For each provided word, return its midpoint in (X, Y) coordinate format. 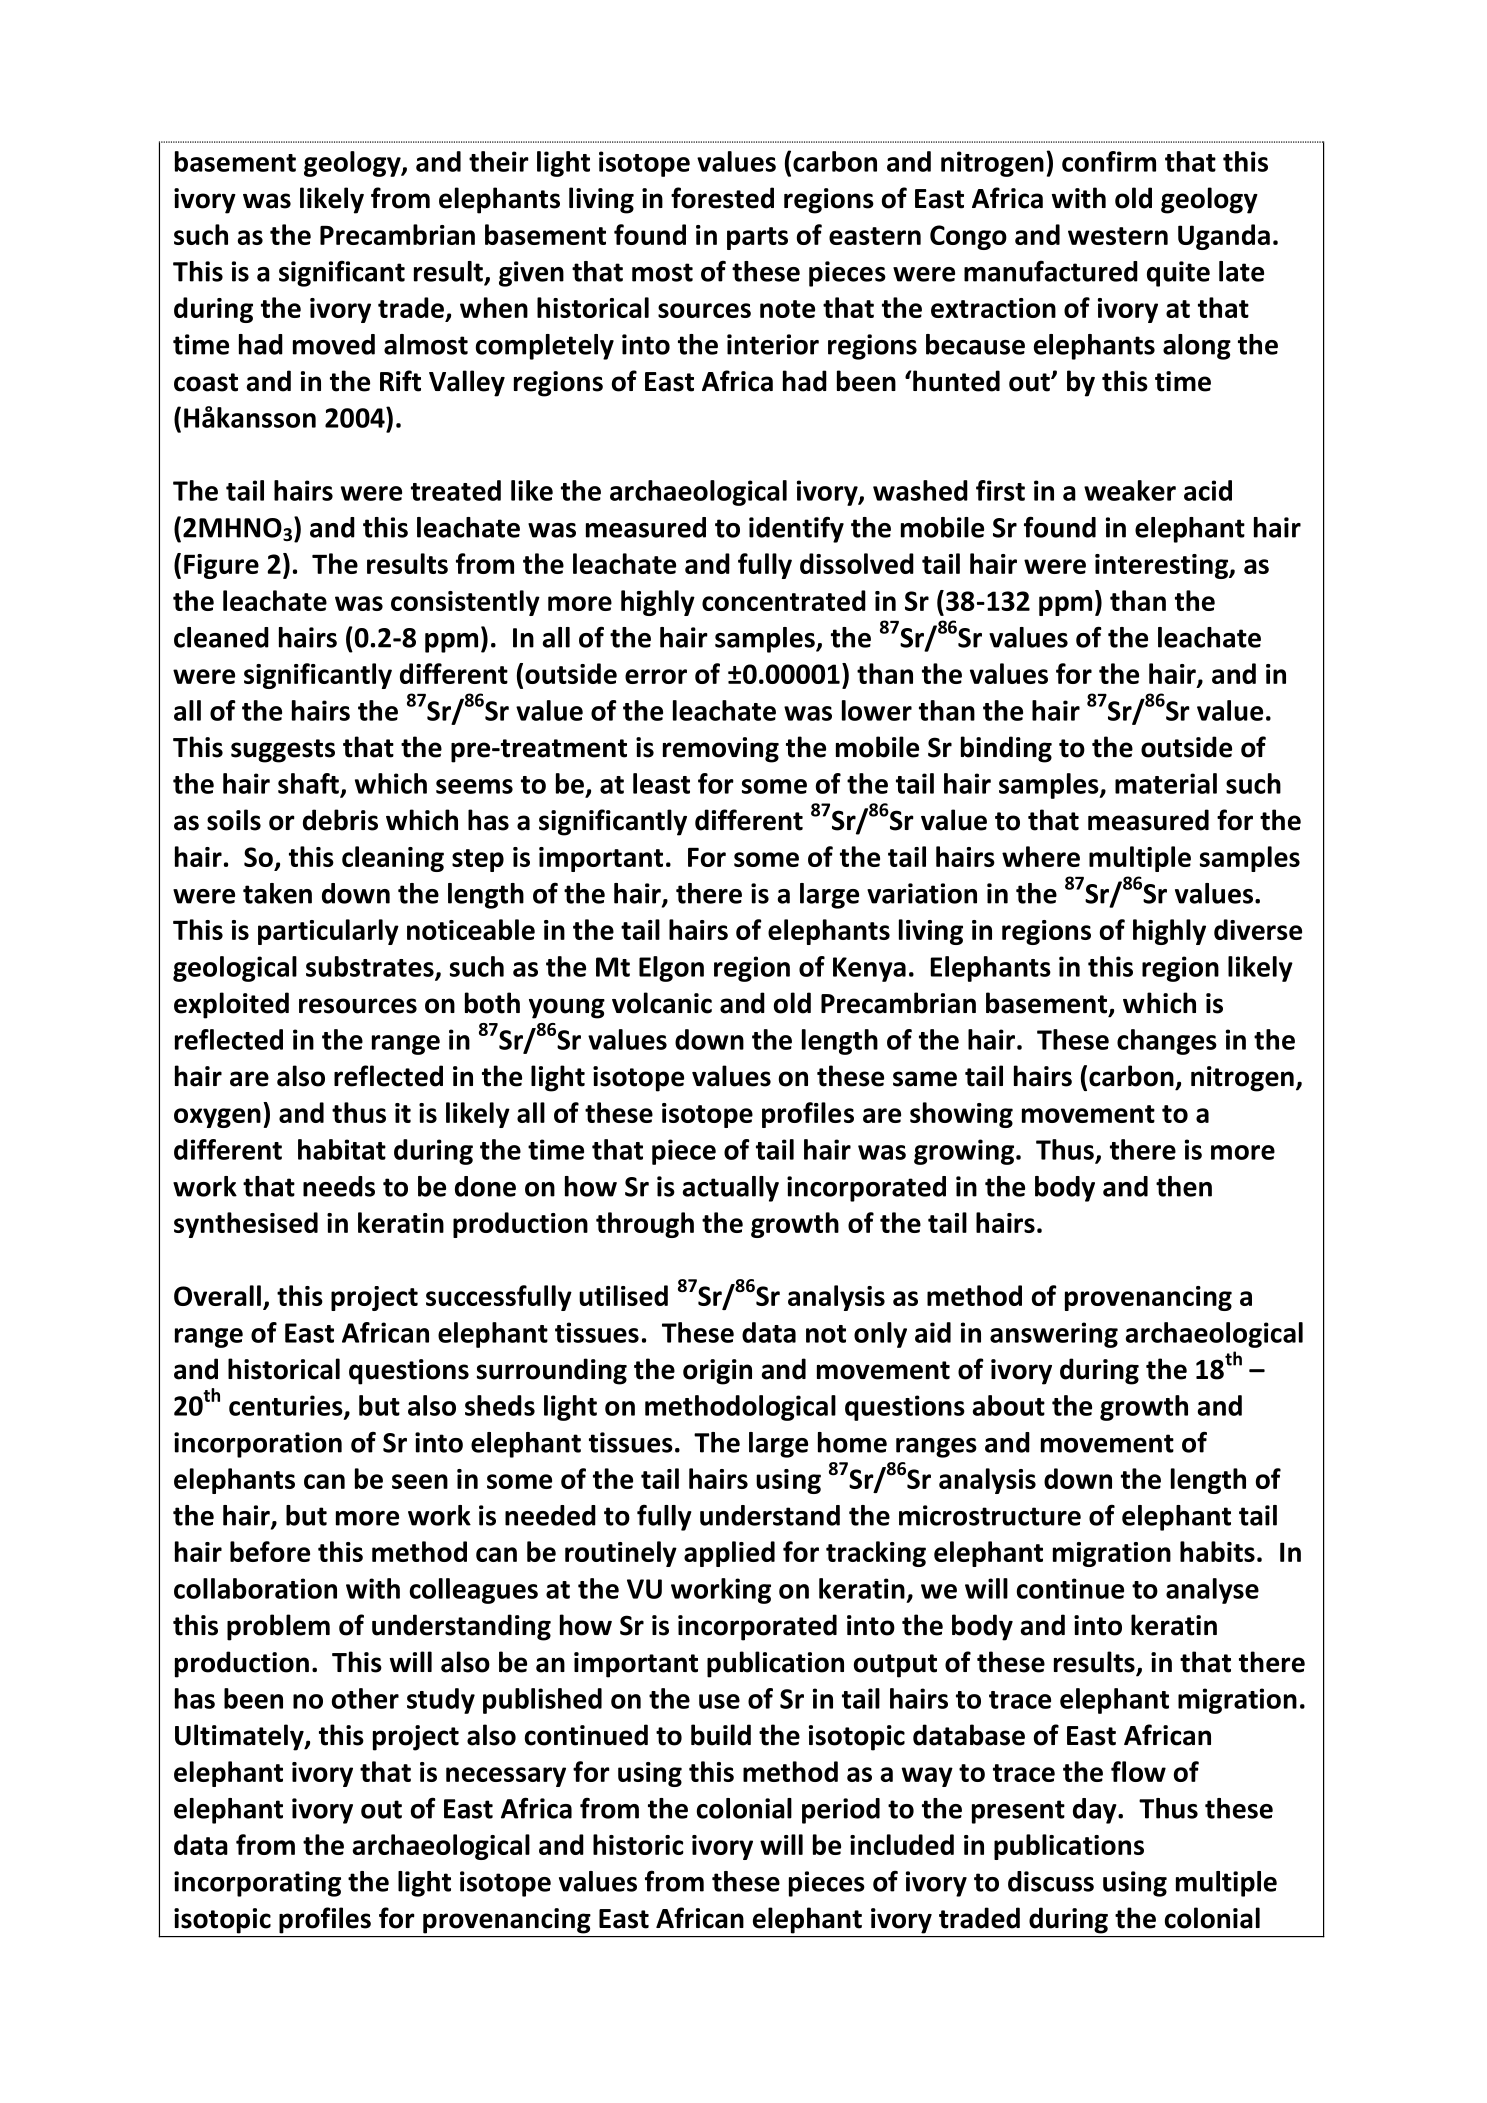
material (1166, 783)
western (1118, 236)
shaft (308, 783)
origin (717, 1372)
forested (722, 198)
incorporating (257, 1884)
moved (334, 344)
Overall (217, 1295)
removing (721, 750)
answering (1054, 1335)
